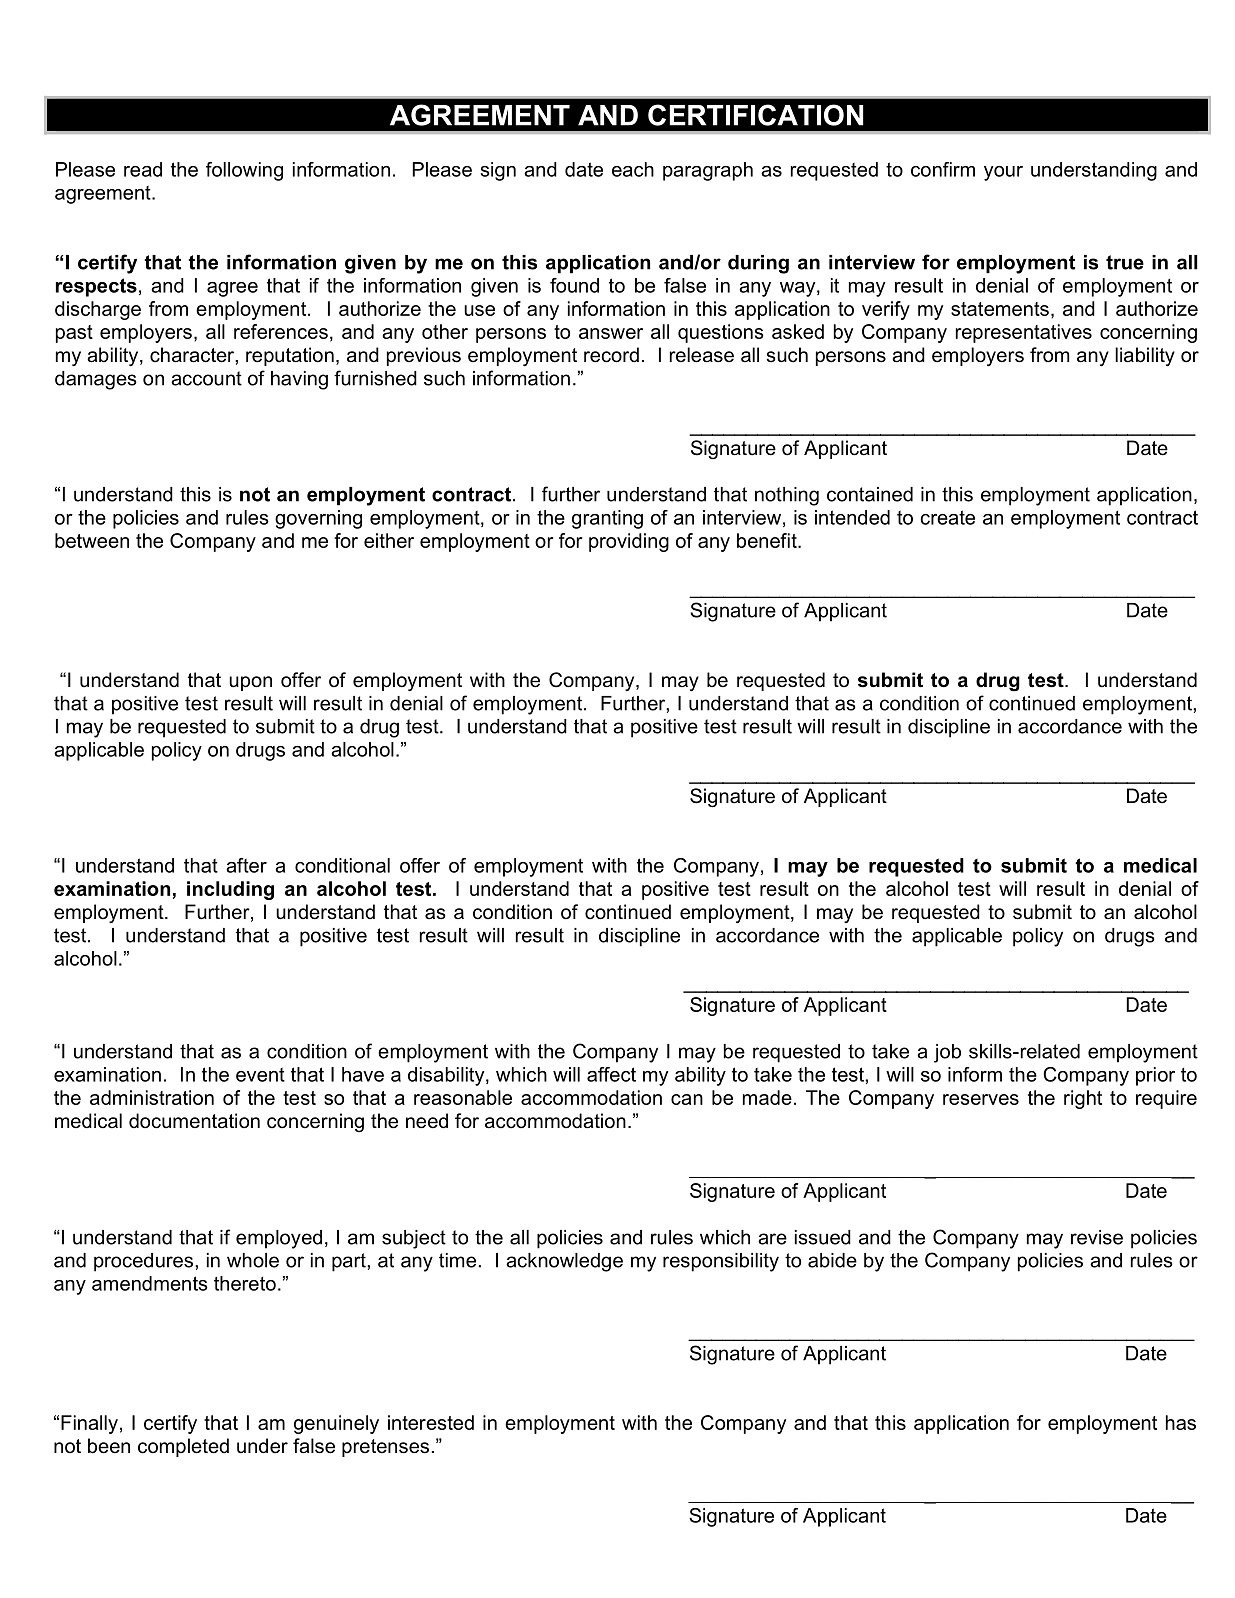 Image resolution: width=1235 pixels, height=1598 pixels. What do you see at coordinates (633, 169) in the image?
I see `each` at bounding box center [633, 169].
